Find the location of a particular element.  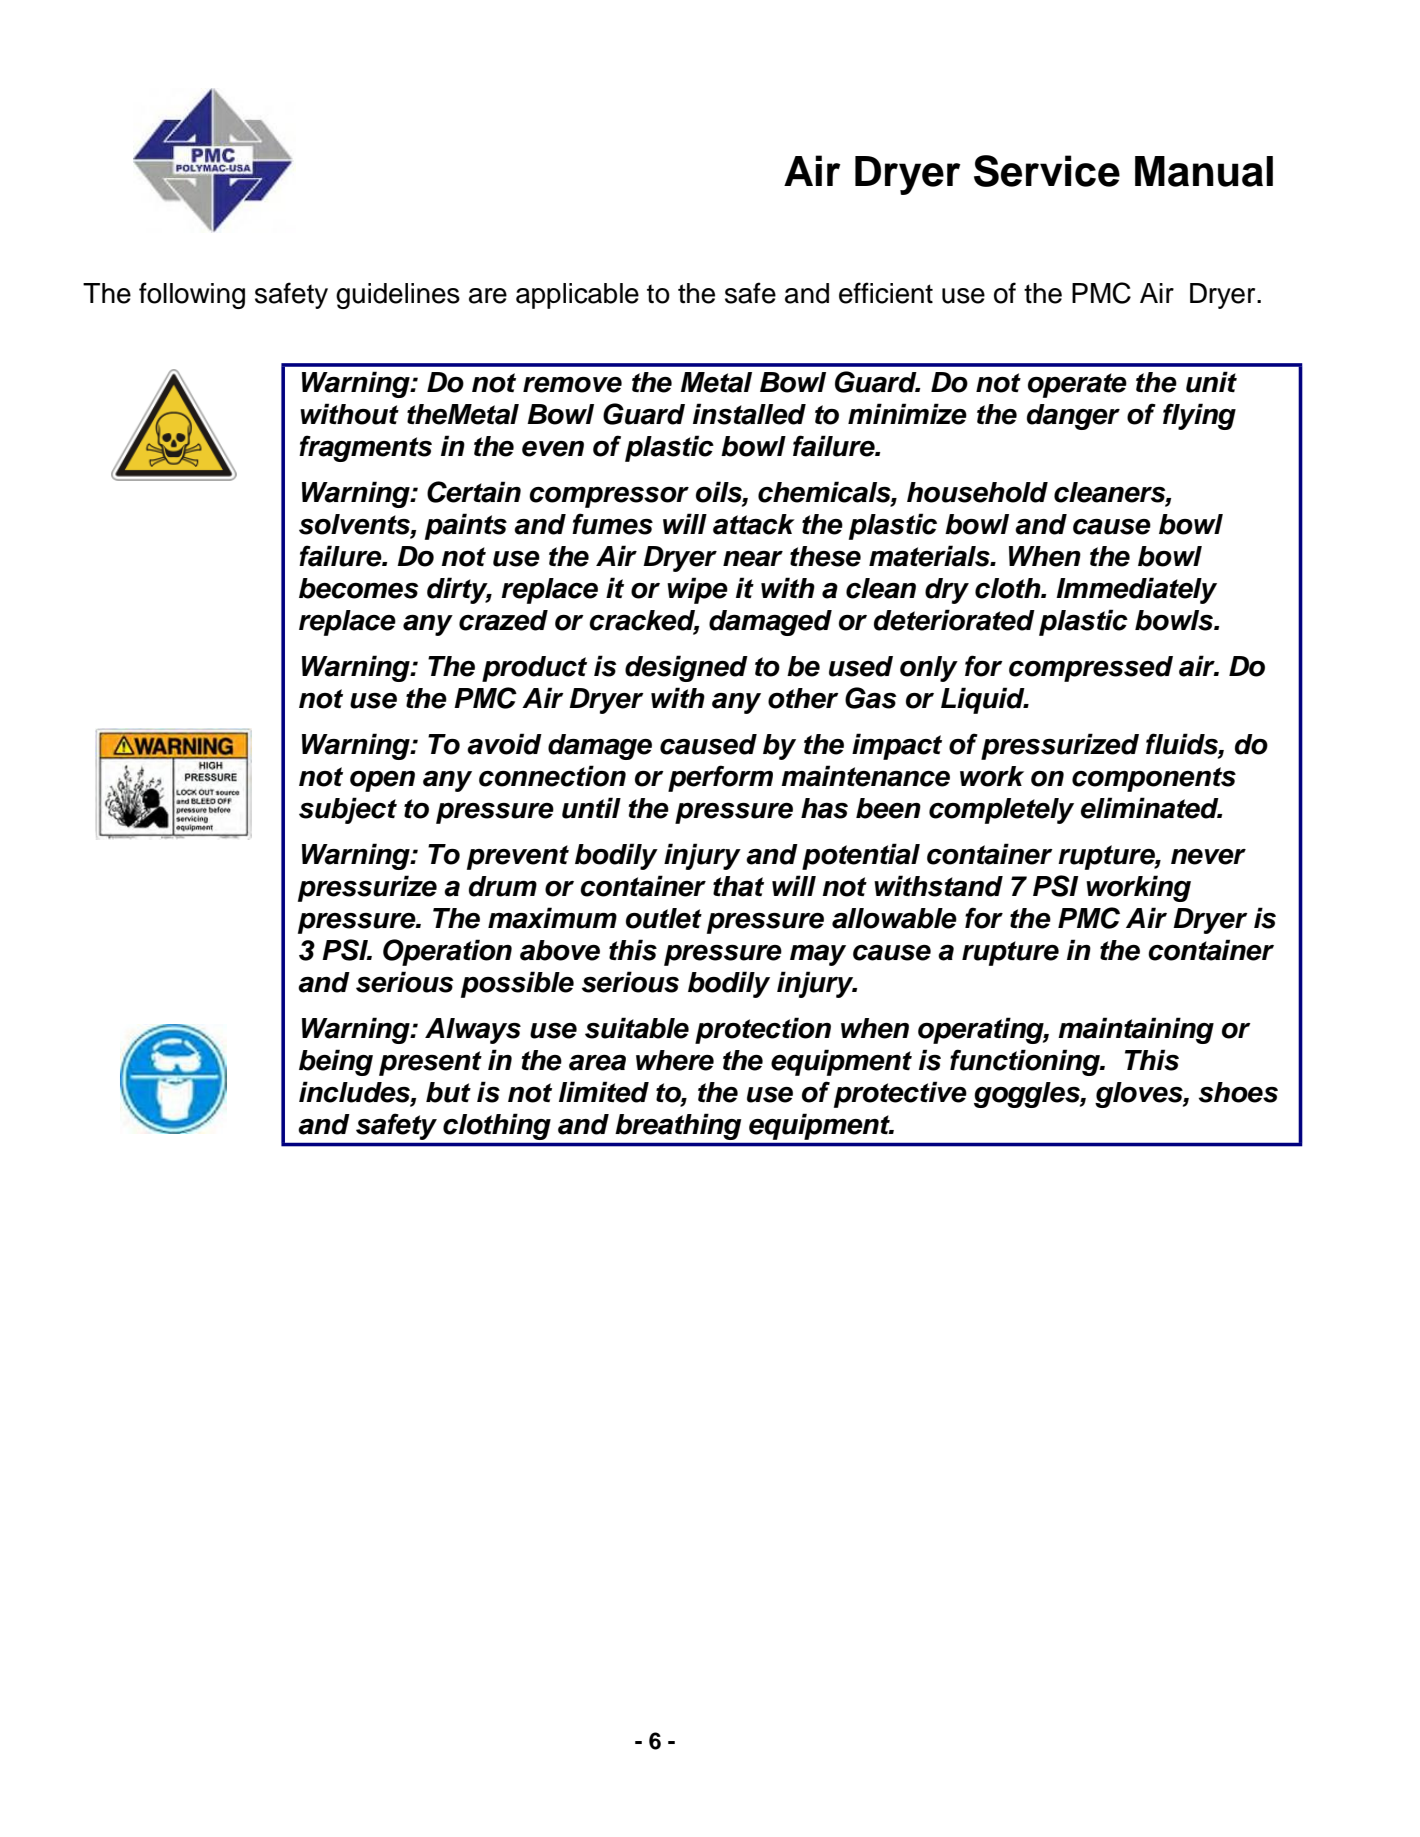

never is located at coordinates (1208, 857).
